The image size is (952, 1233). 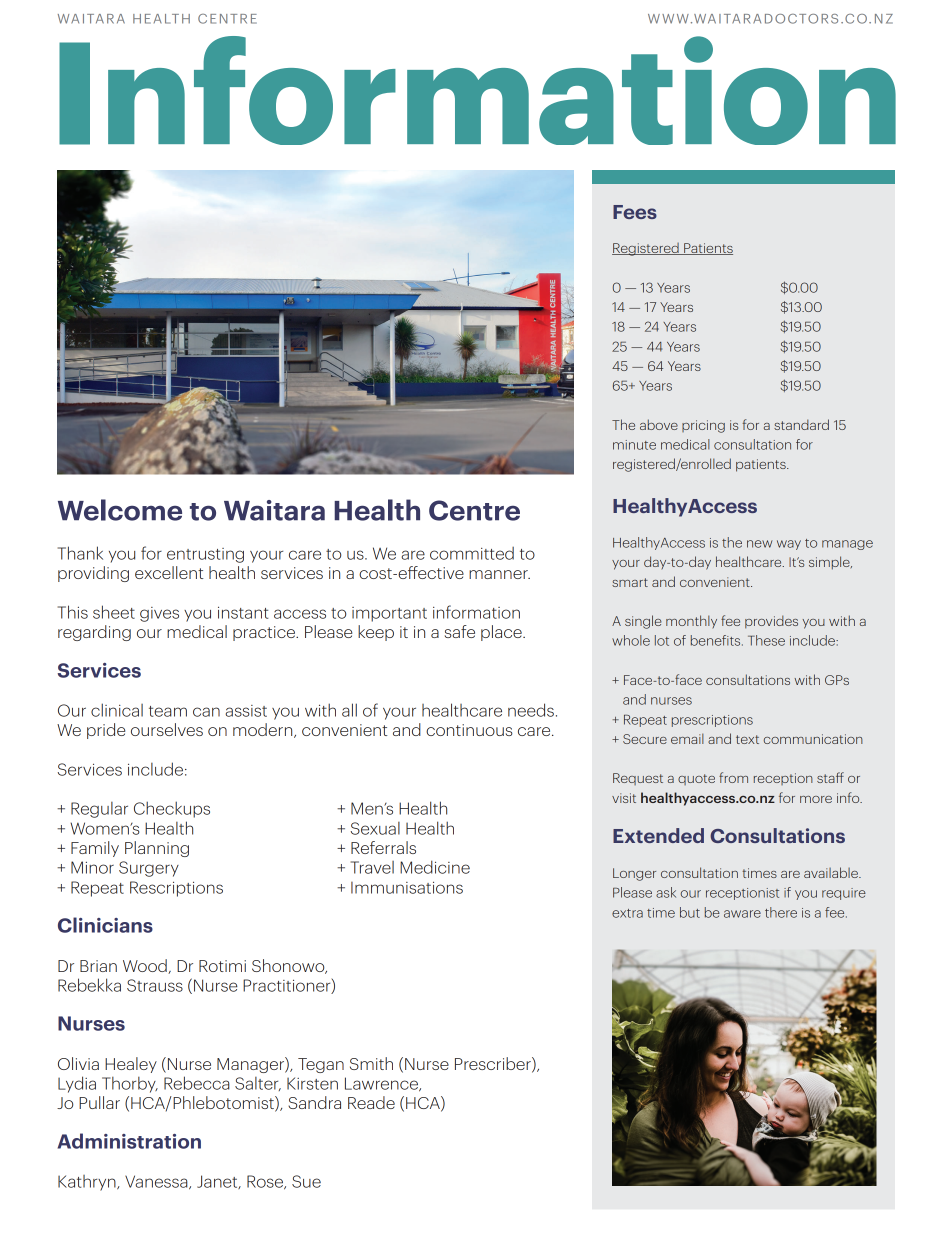 What do you see at coordinates (469, 730) in the document?
I see `continuous` at bounding box center [469, 730].
